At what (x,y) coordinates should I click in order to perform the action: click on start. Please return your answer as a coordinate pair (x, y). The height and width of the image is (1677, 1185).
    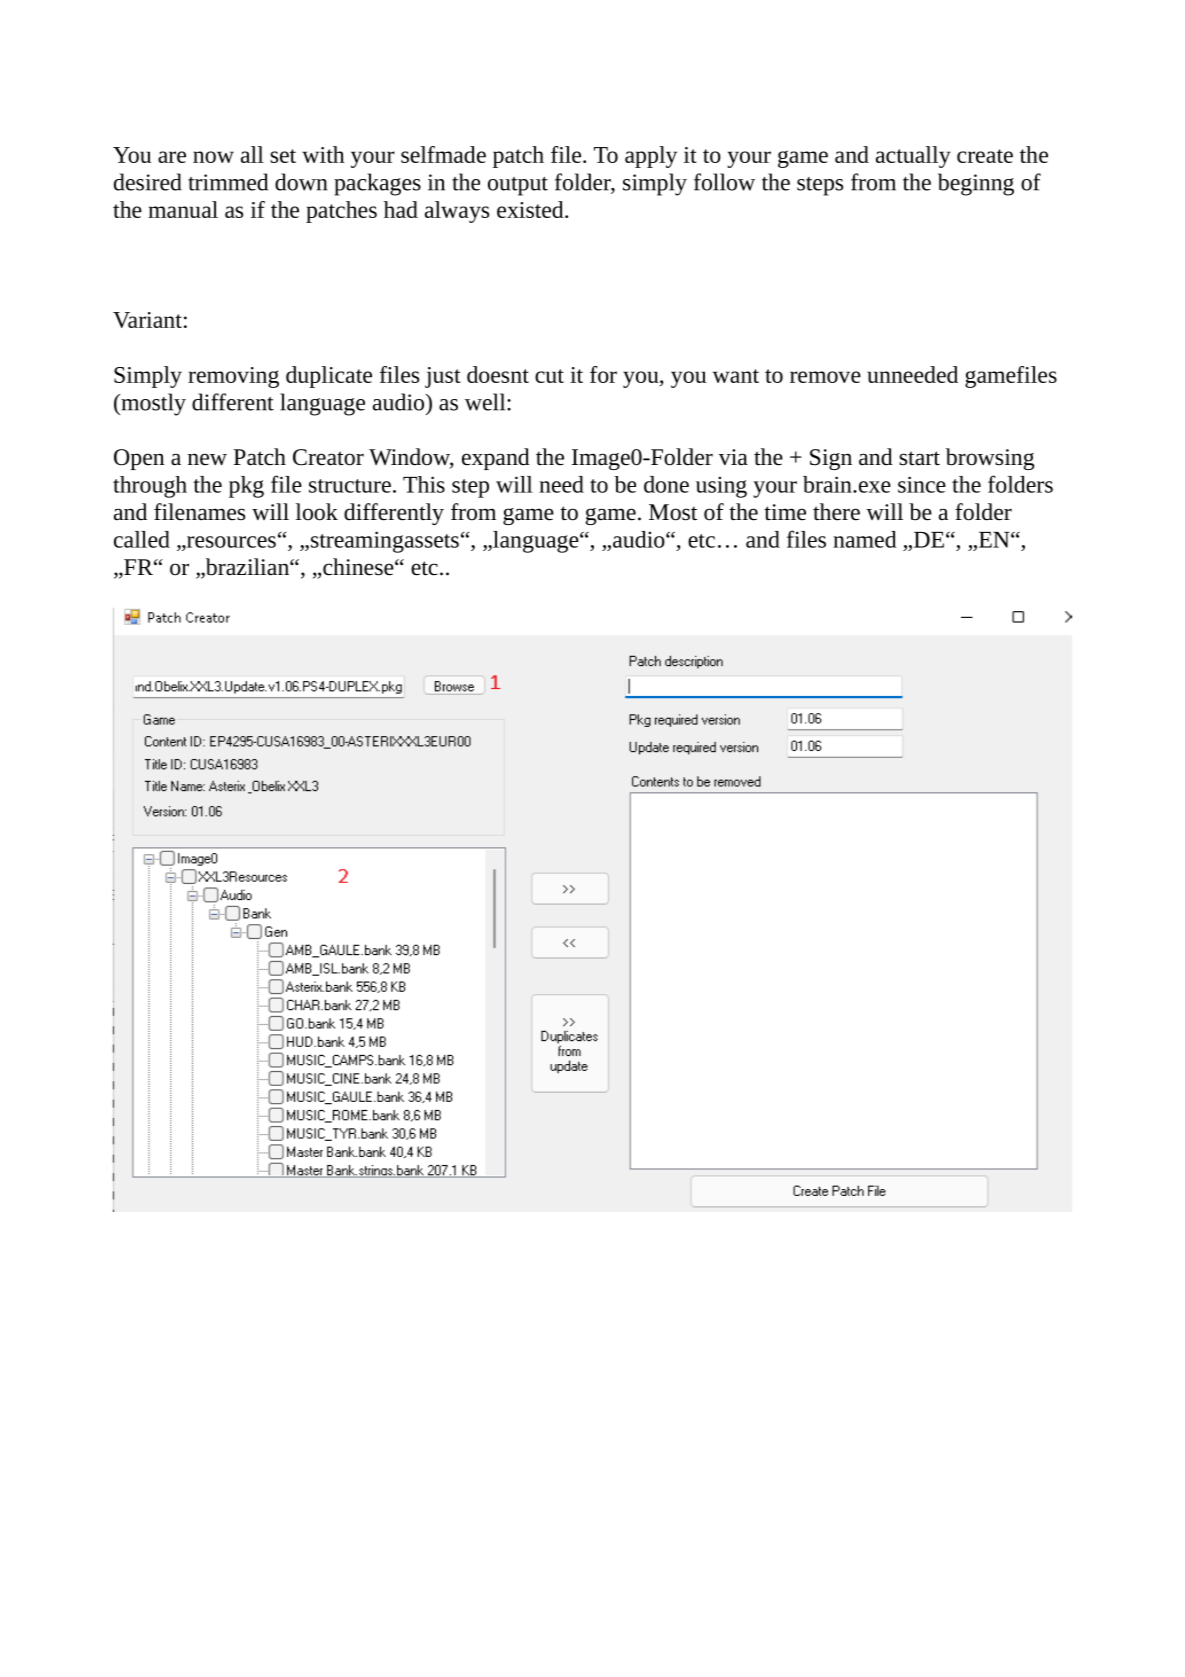
    Looking at the image, I should click on (919, 458).
